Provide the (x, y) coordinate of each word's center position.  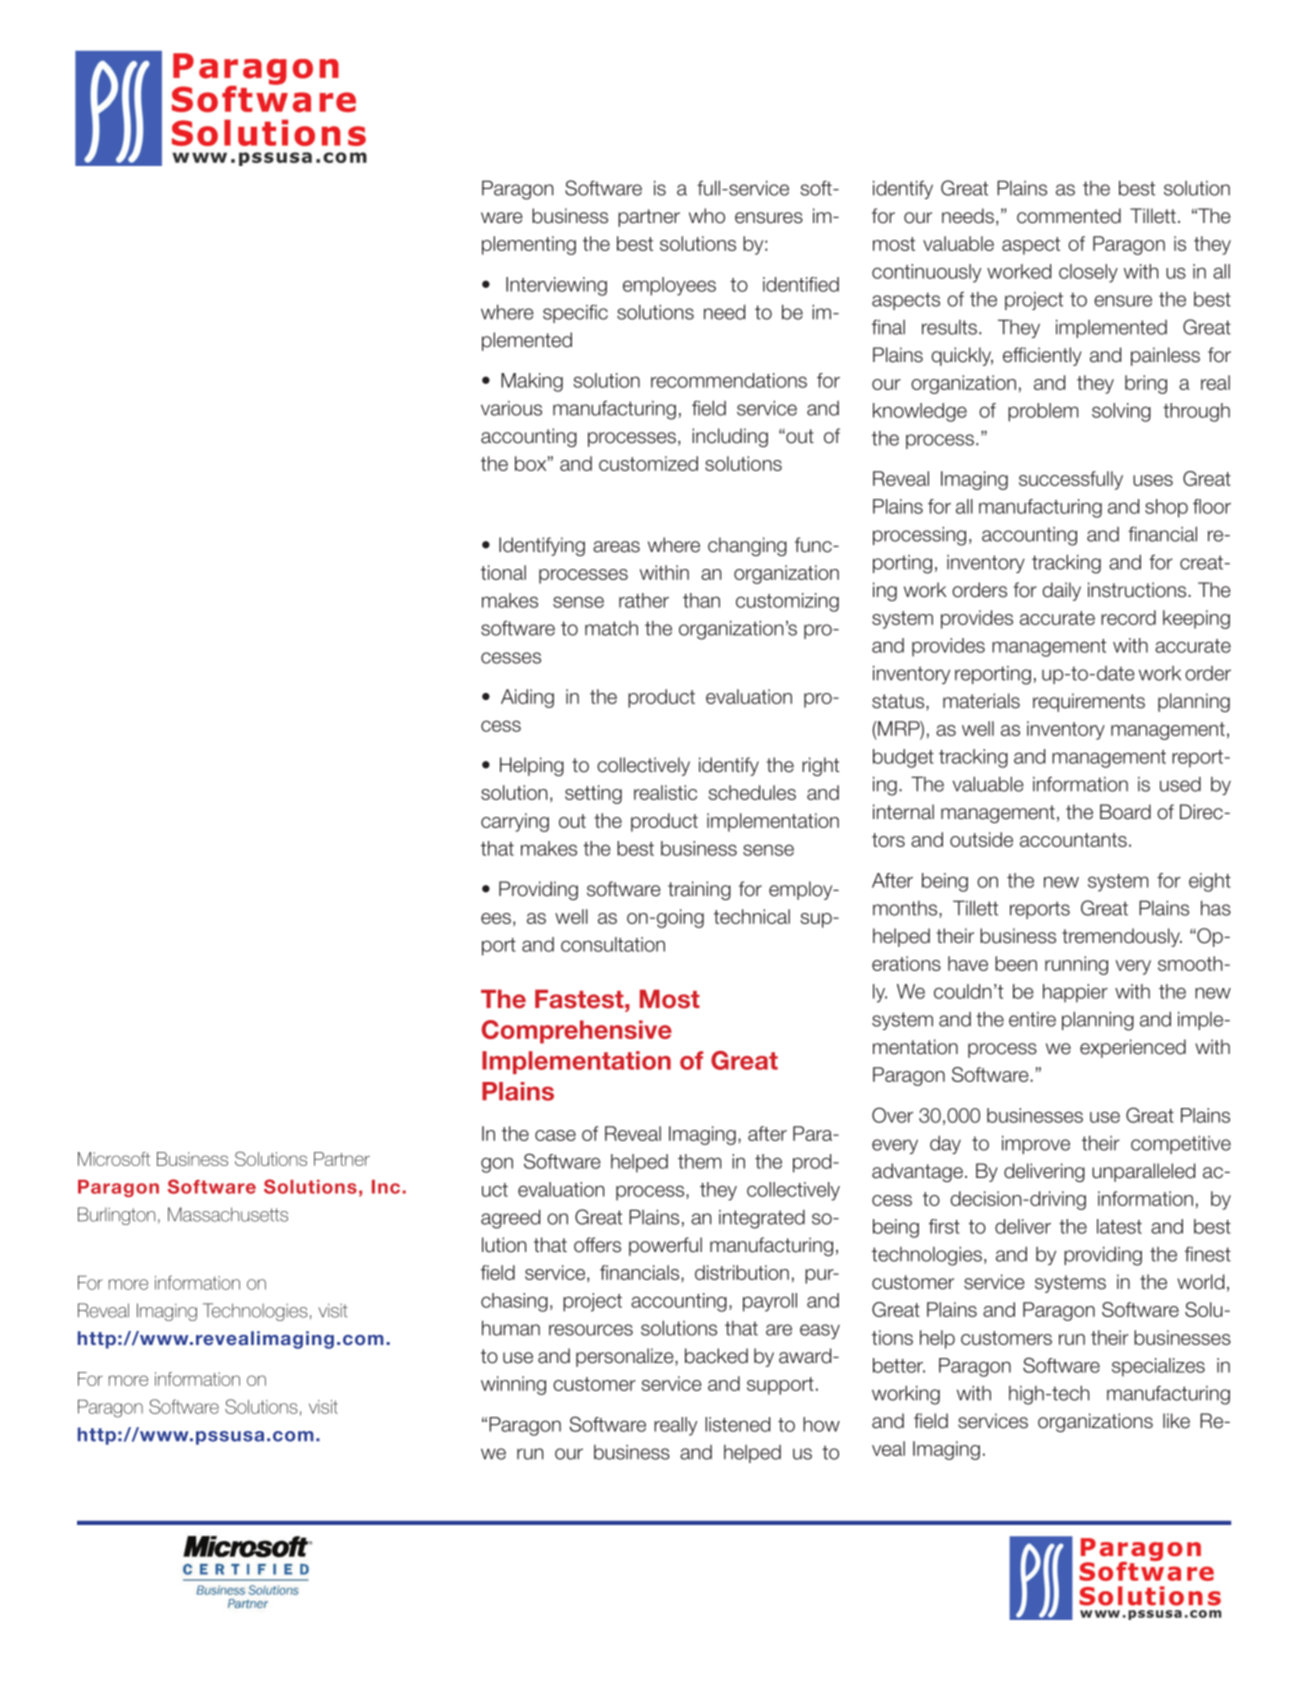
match (611, 628)
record (1128, 617)
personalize (626, 1357)
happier (1075, 993)
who (707, 216)
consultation (613, 944)
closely (1088, 273)
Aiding (527, 698)
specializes (1158, 1367)
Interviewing (556, 286)
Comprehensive (577, 1032)
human (511, 1328)
